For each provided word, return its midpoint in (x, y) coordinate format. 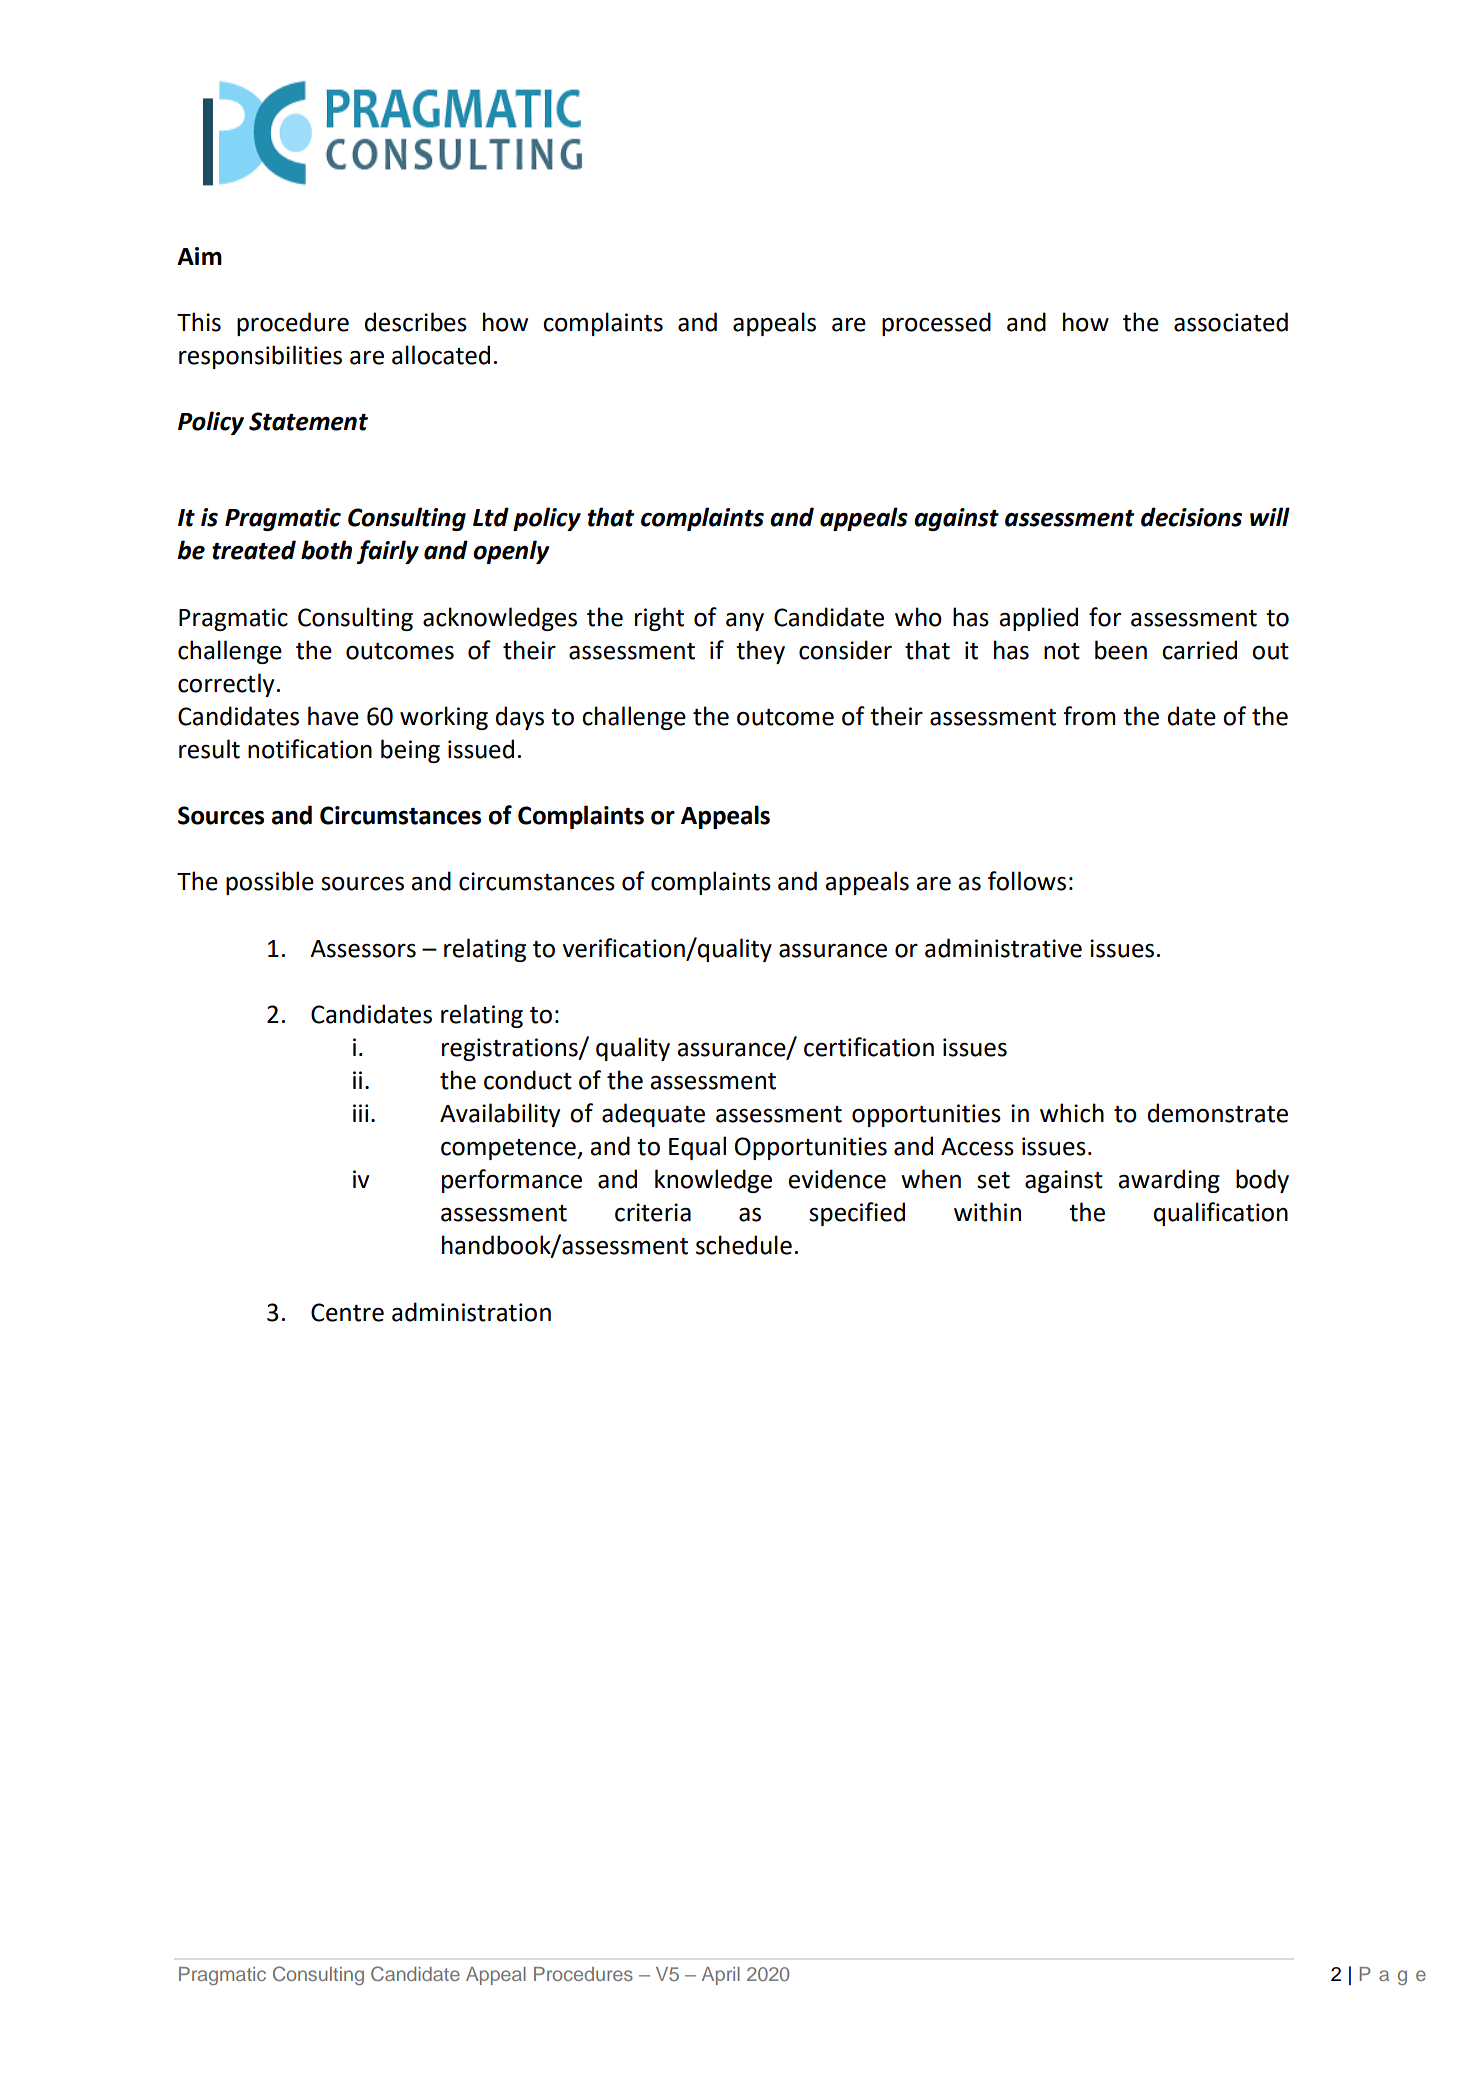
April (721, 1976)
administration (471, 1312)
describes (416, 322)
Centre (347, 1312)
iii (361, 1113)
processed (936, 324)
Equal (697, 1148)
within (987, 1212)
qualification (1221, 1214)
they (760, 652)
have (333, 716)
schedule (744, 1245)
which (1072, 1113)
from (1089, 716)
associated (1231, 322)
